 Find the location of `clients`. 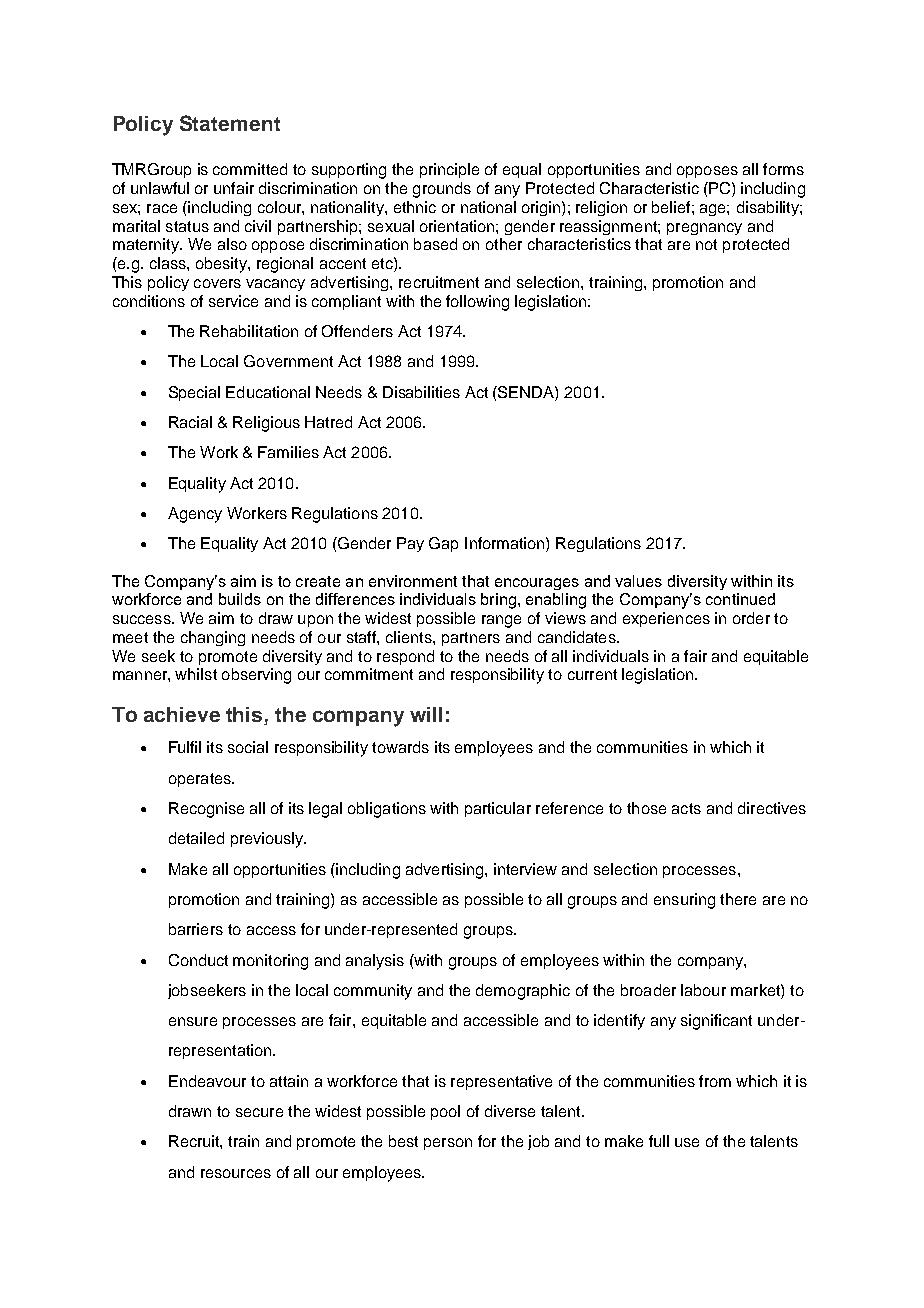

clients is located at coordinates (410, 637).
